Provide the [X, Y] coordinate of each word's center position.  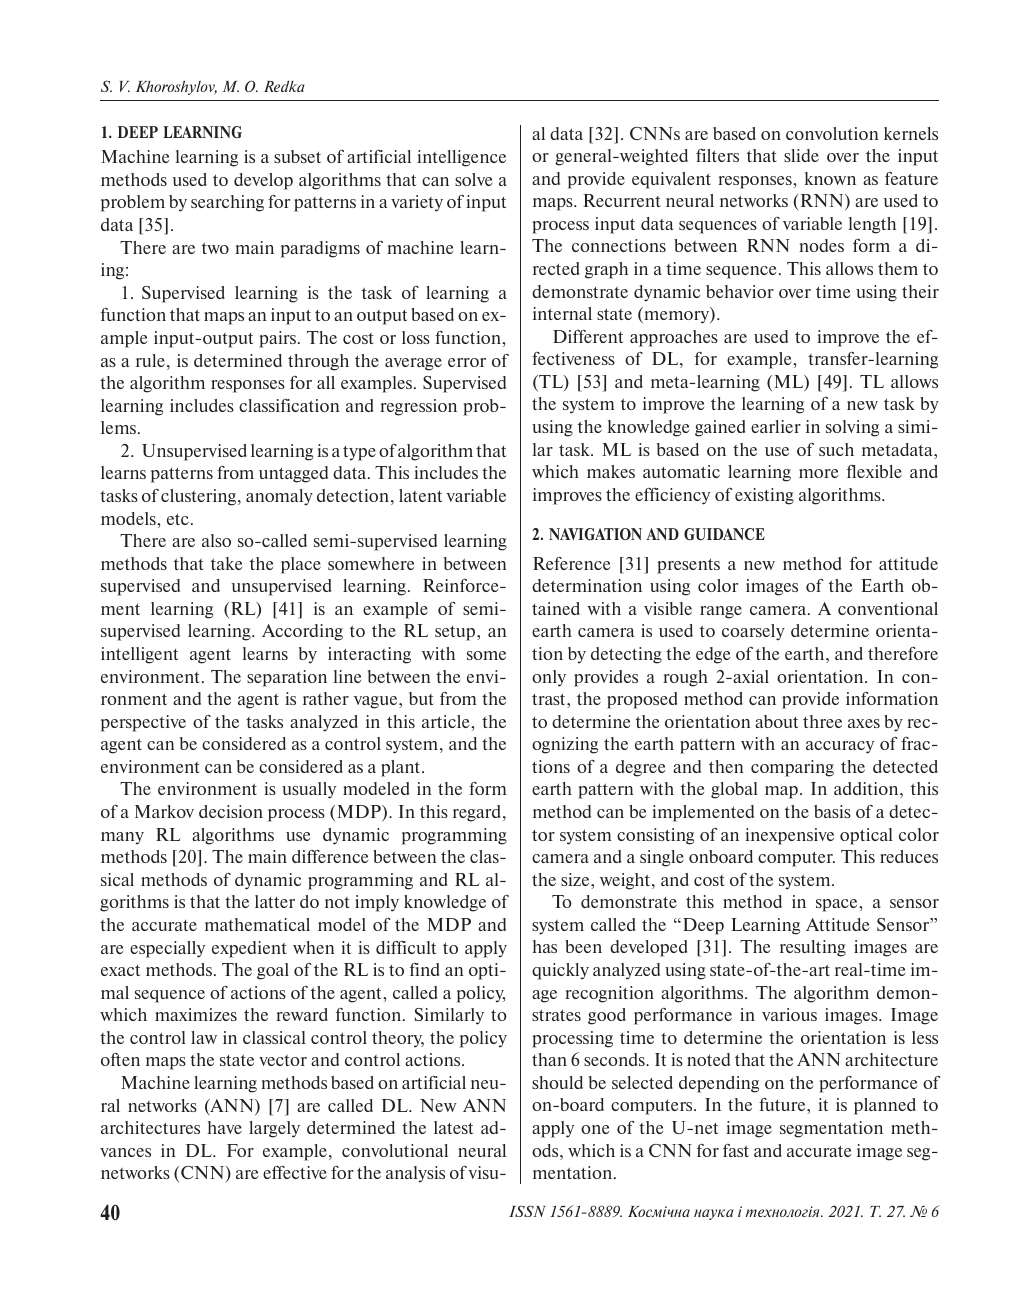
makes [611, 471]
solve [473, 179]
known [830, 178]
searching [227, 203]
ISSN [527, 1211]
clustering [200, 497]
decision [231, 811]
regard [478, 813]
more [818, 473]
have [225, 1127]
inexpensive [789, 836]
